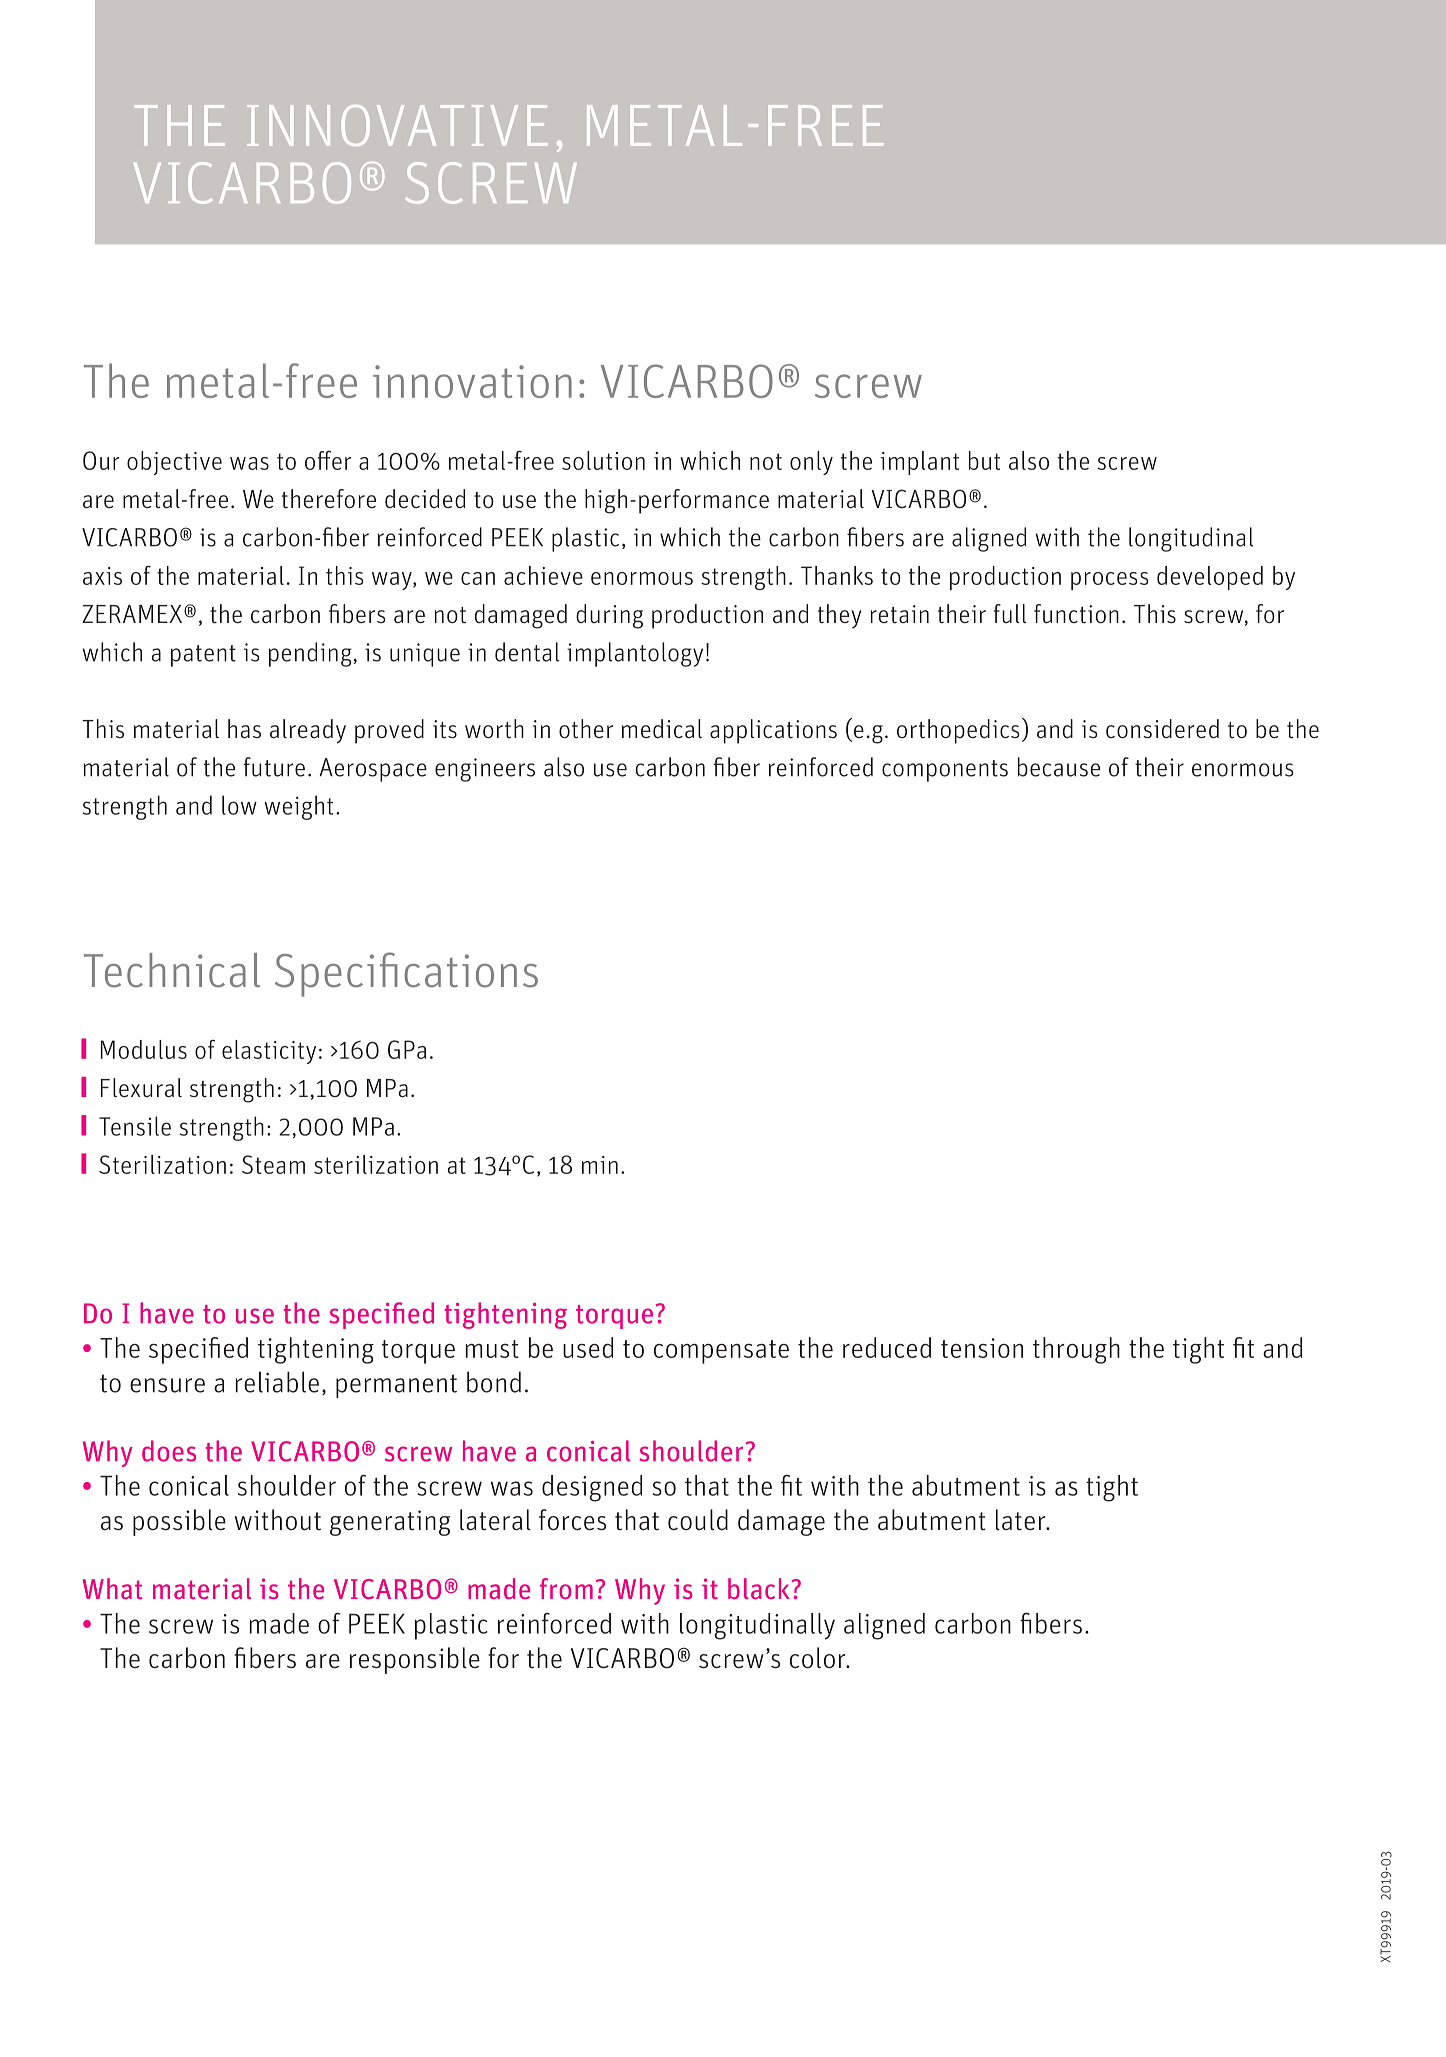 Image resolution: width=1446 pixels, height=2057 pixels. What do you see at coordinates (662, 728) in the screenshot?
I see `medical` at bounding box center [662, 728].
